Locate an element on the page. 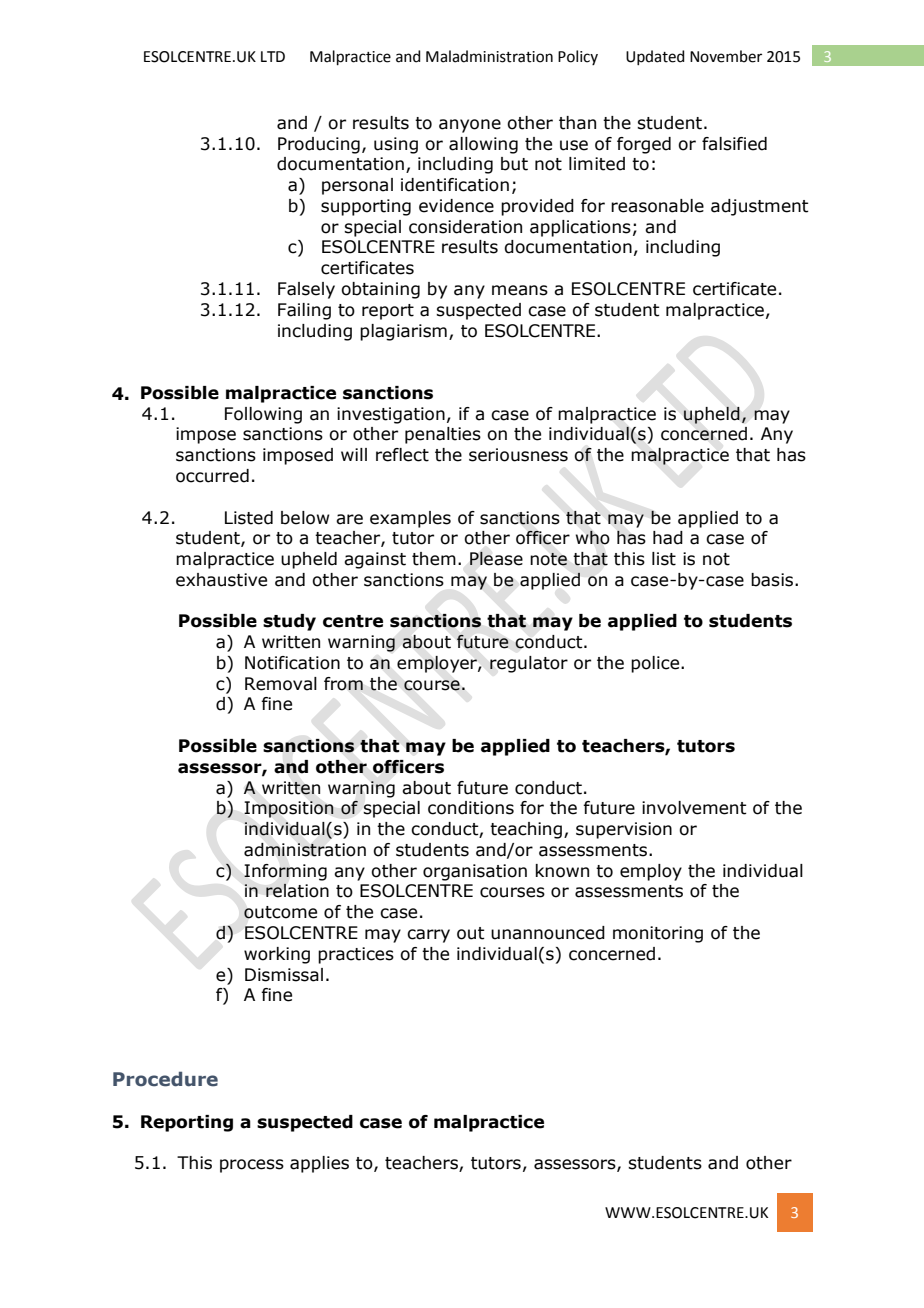 Image resolution: width=924 pixels, height=1308 pixels. outcome is located at coordinates (280, 912).
